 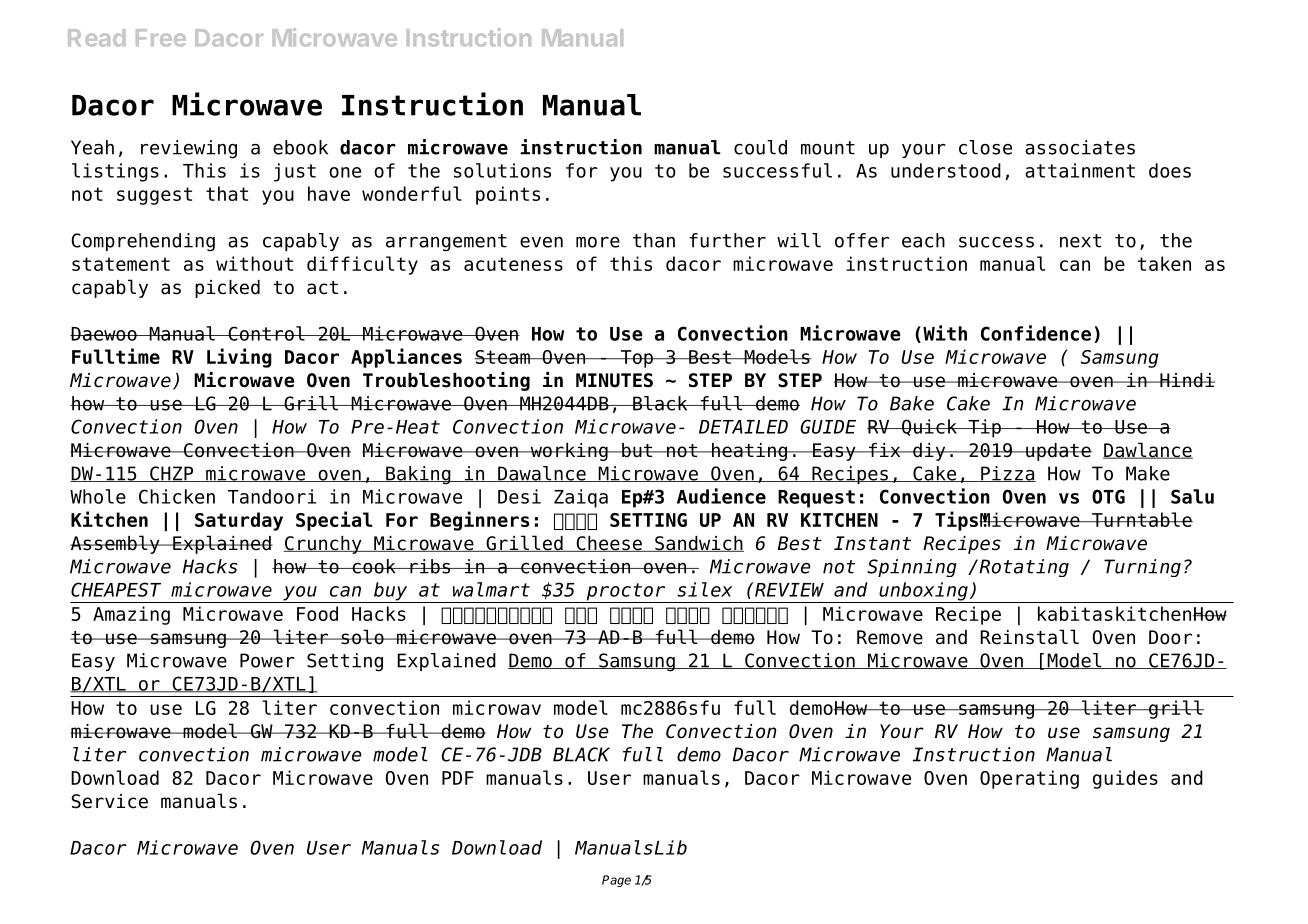 I want to click on associates, so click(x=1080, y=147).
